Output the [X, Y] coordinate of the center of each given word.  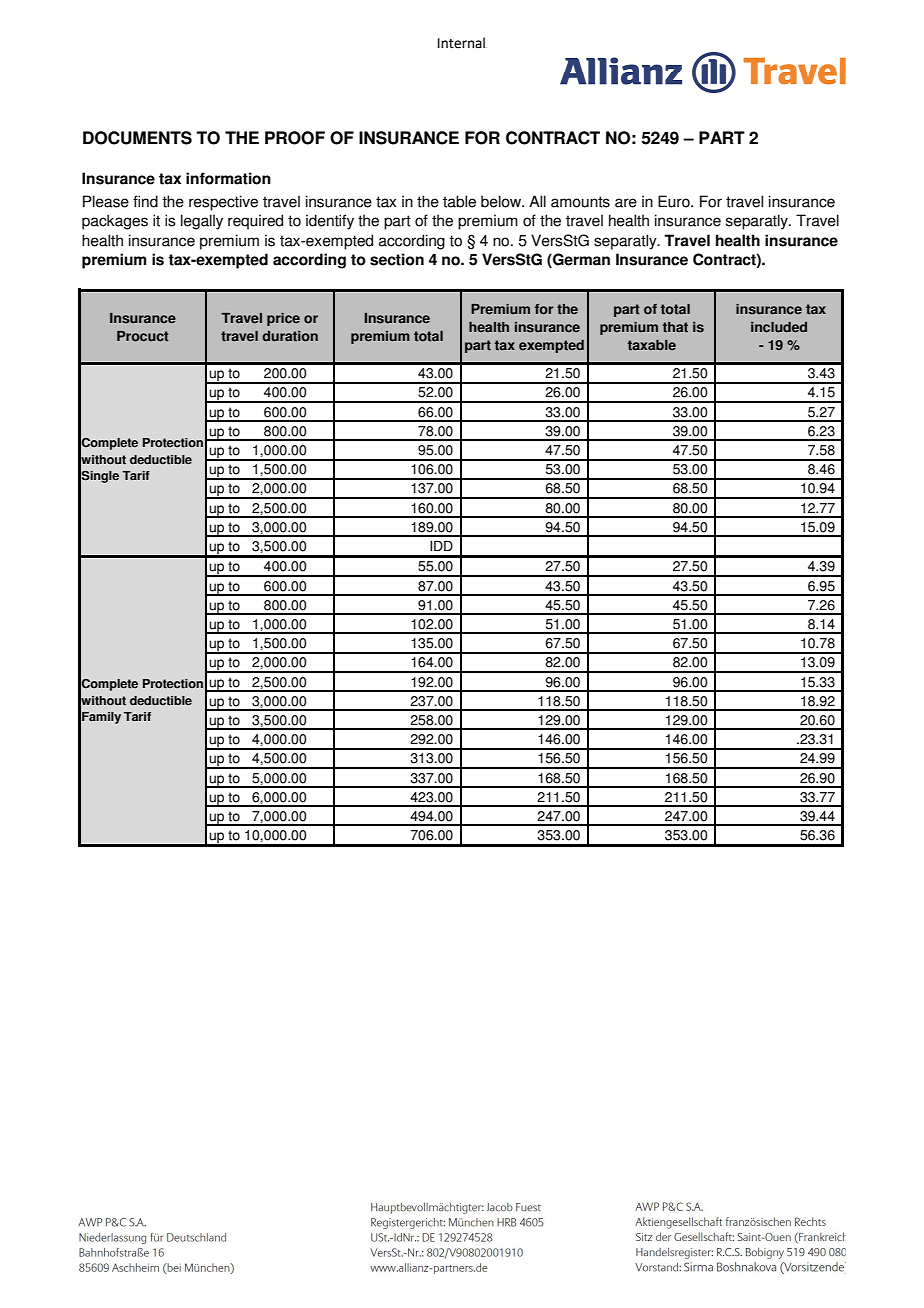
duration [290, 336]
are [626, 203]
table [459, 201]
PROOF [295, 138]
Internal [462, 43]
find [145, 201]
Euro [675, 201]
